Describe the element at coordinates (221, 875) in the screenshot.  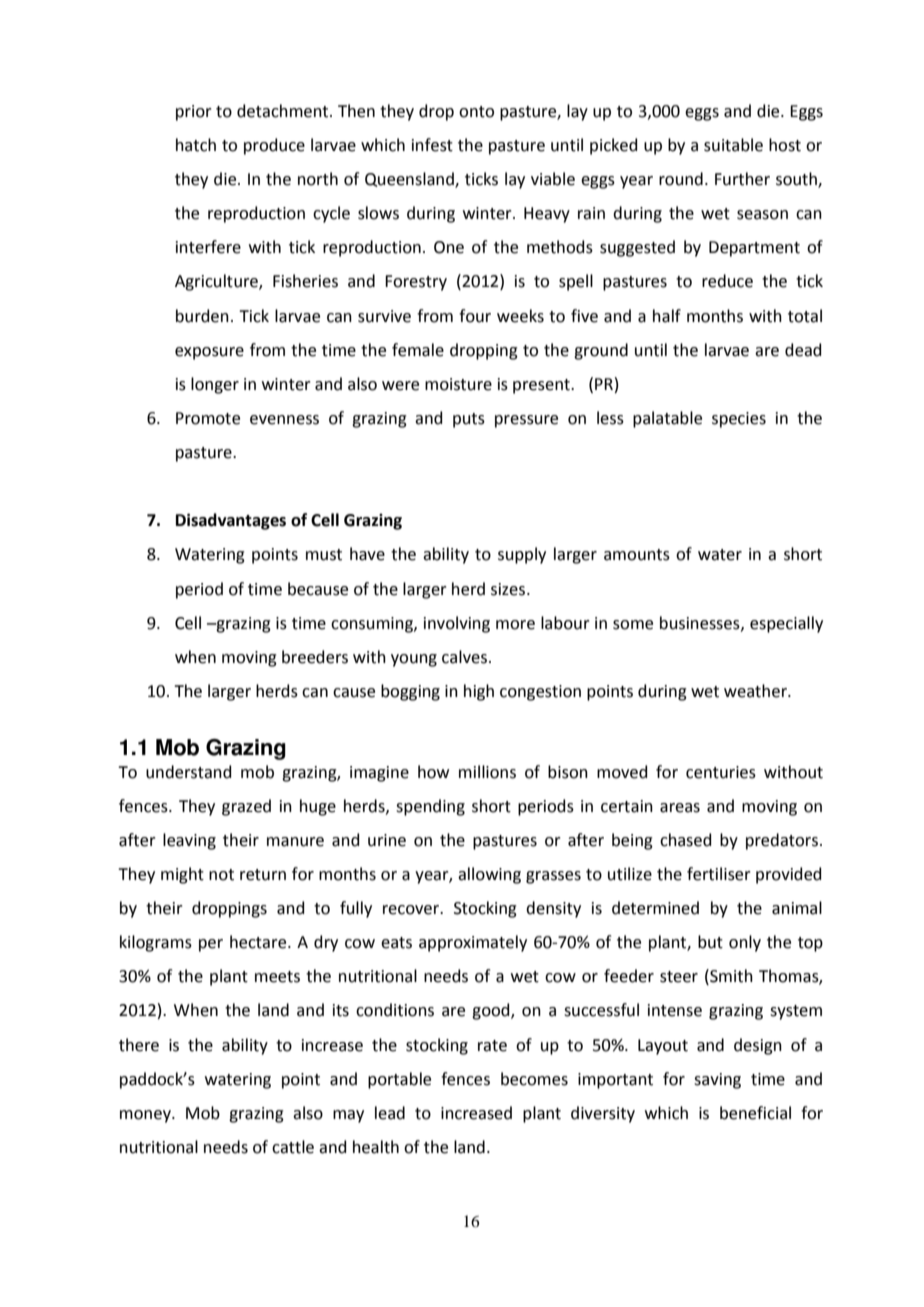
I see `not` at that location.
